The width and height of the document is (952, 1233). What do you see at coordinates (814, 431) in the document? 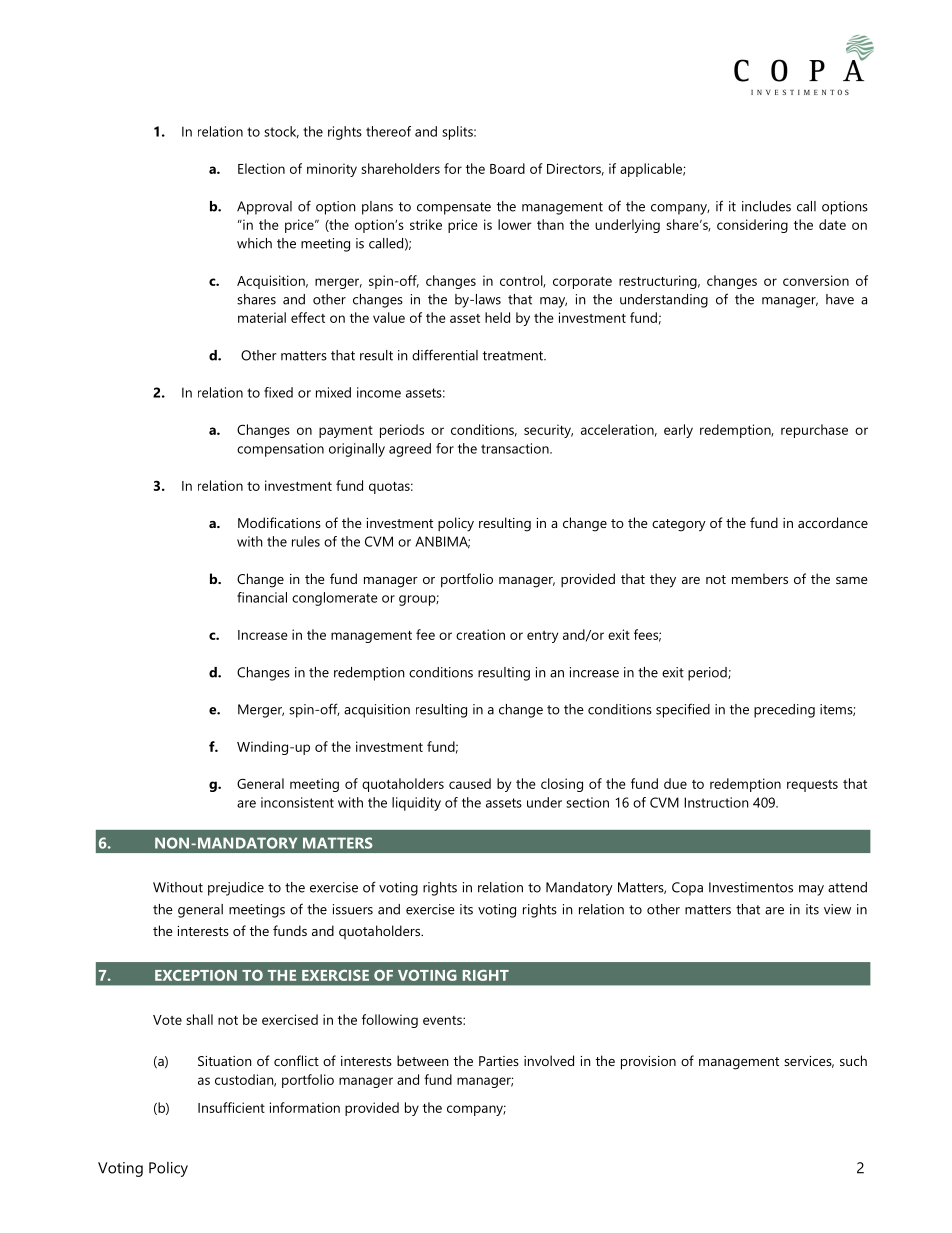
I see `repurchase` at bounding box center [814, 431].
